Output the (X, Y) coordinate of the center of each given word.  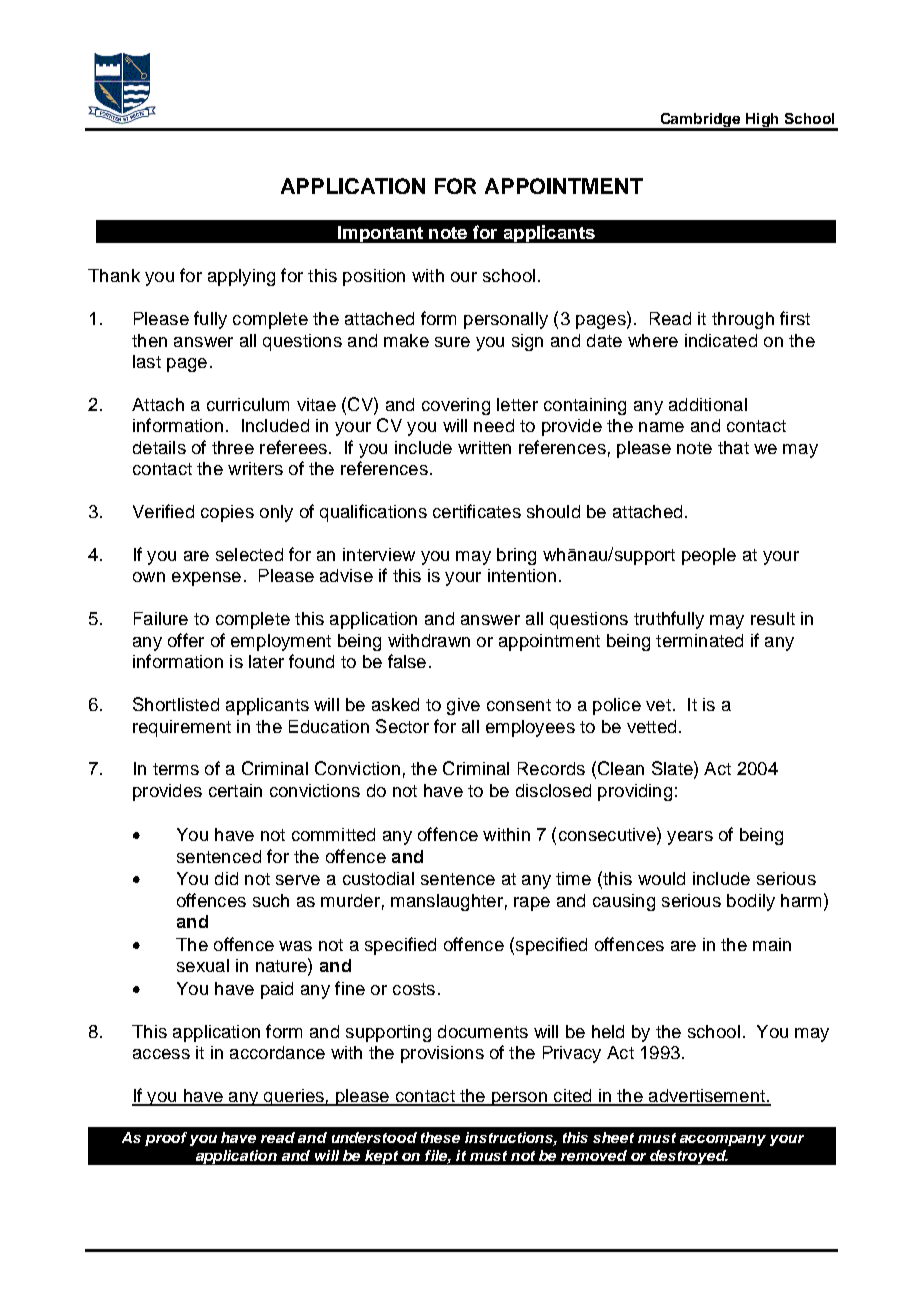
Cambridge (700, 121)
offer (186, 640)
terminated (699, 640)
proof (166, 1139)
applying (241, 277)
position (374, 277)
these (440, 1137)
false (407, 661)
